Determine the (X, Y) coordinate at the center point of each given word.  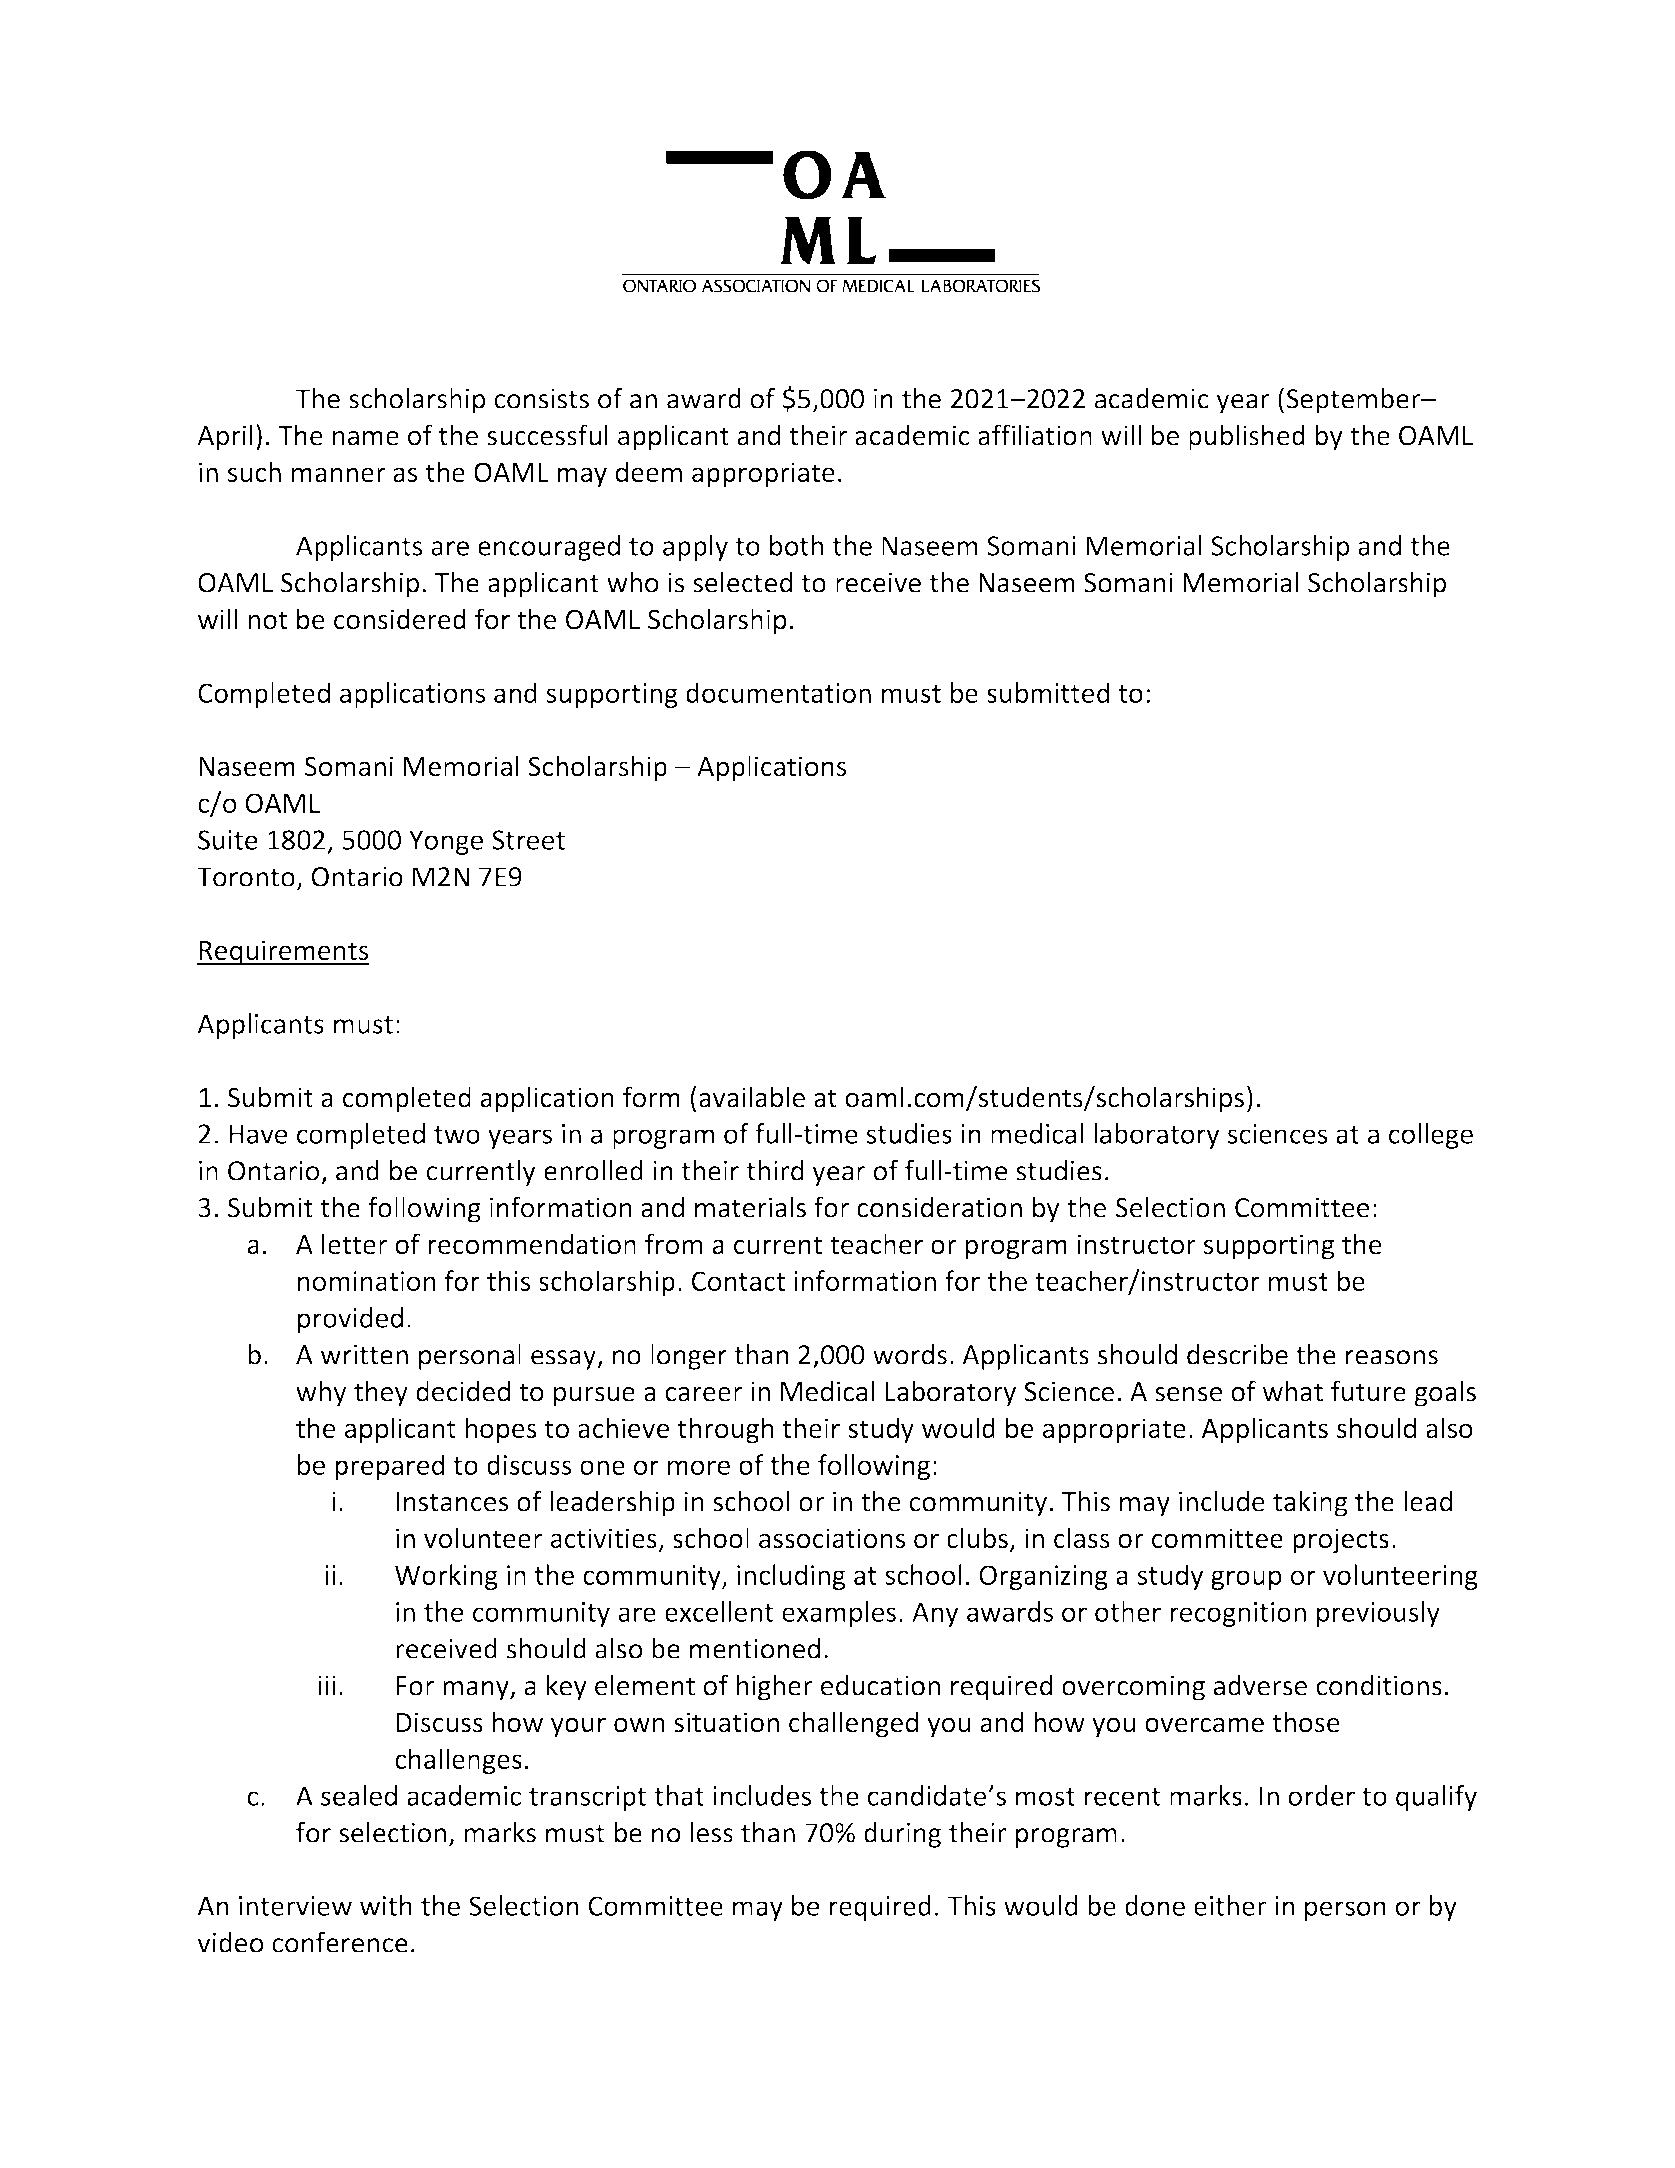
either (1230, 1905)
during (902, 1835)
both (796, 545)
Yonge (446, 842)
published (1247, 437)
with (386, 1905)
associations (832, 1538)
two (457, 1135)
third (775, 1170)
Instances (452, 1502)
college (1431, 1136)
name (366, 438)
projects (1341, 1541)
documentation (778, 692)
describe (1237, 1354)
